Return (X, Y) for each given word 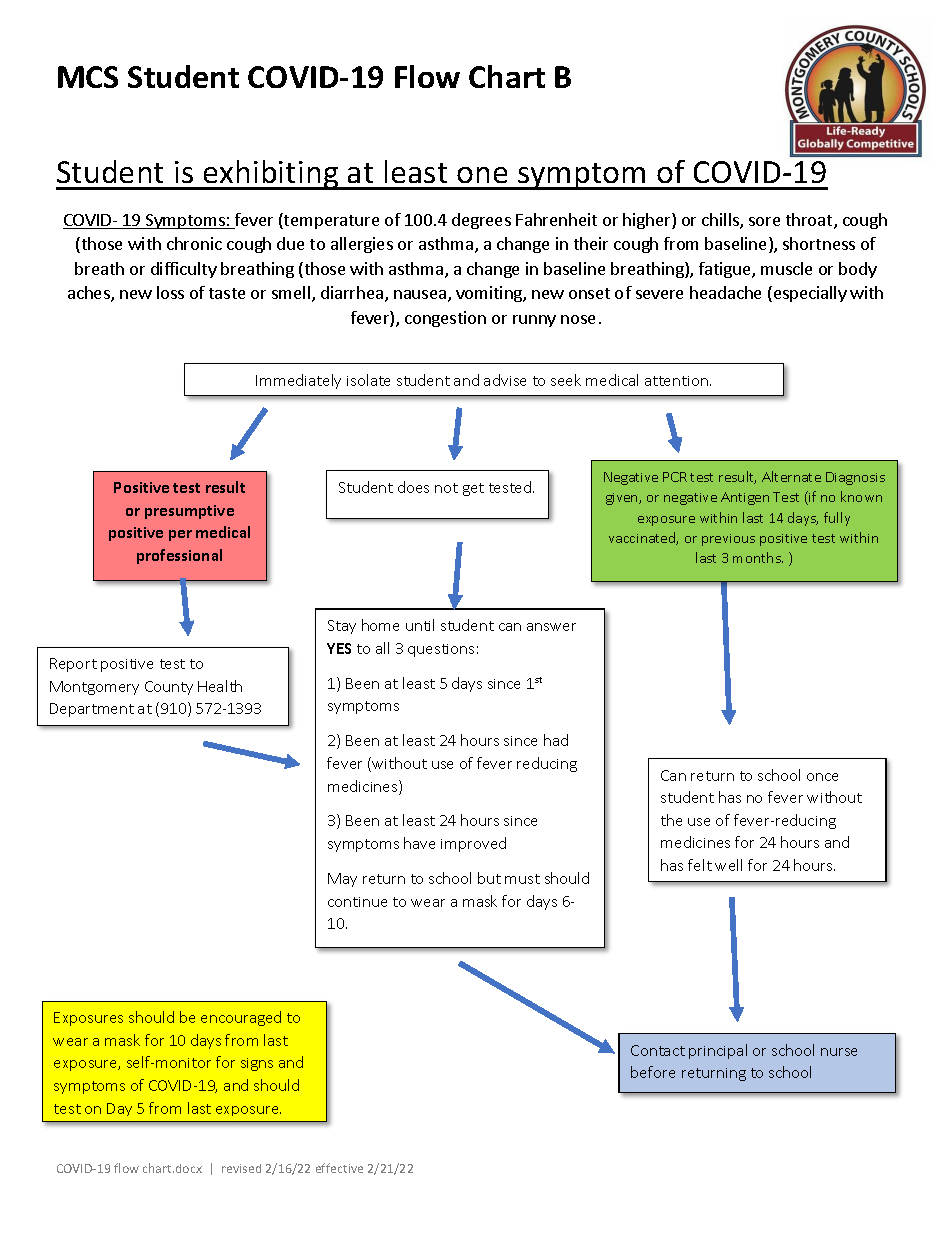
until (420, 625)
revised (241, 1168)
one (482, 175)
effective (339, 1168)
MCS (88, 77)
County (169, 688)
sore (764, 221)
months (758, 557)
